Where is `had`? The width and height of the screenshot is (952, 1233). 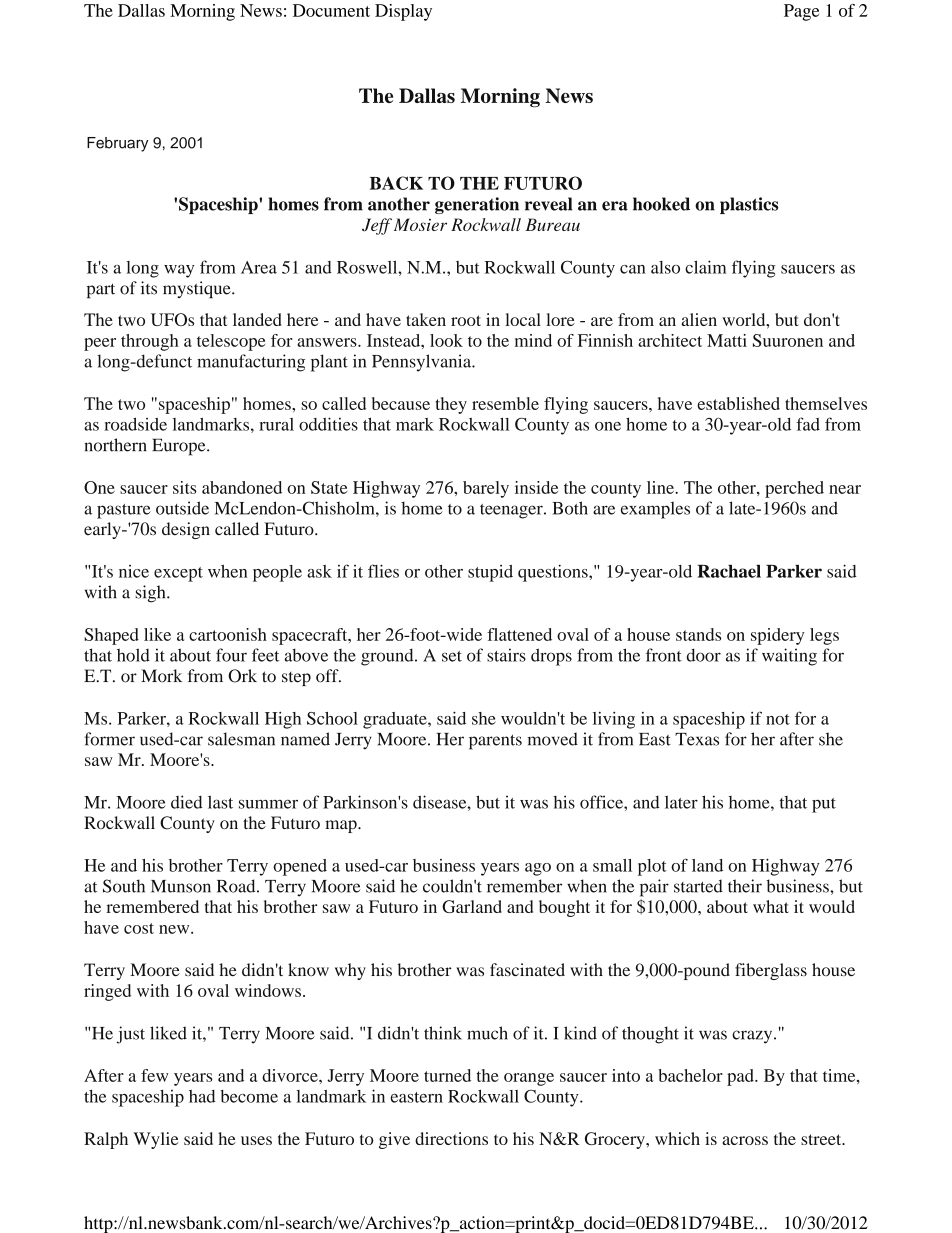 had is located at coordinates (202, 1096).
